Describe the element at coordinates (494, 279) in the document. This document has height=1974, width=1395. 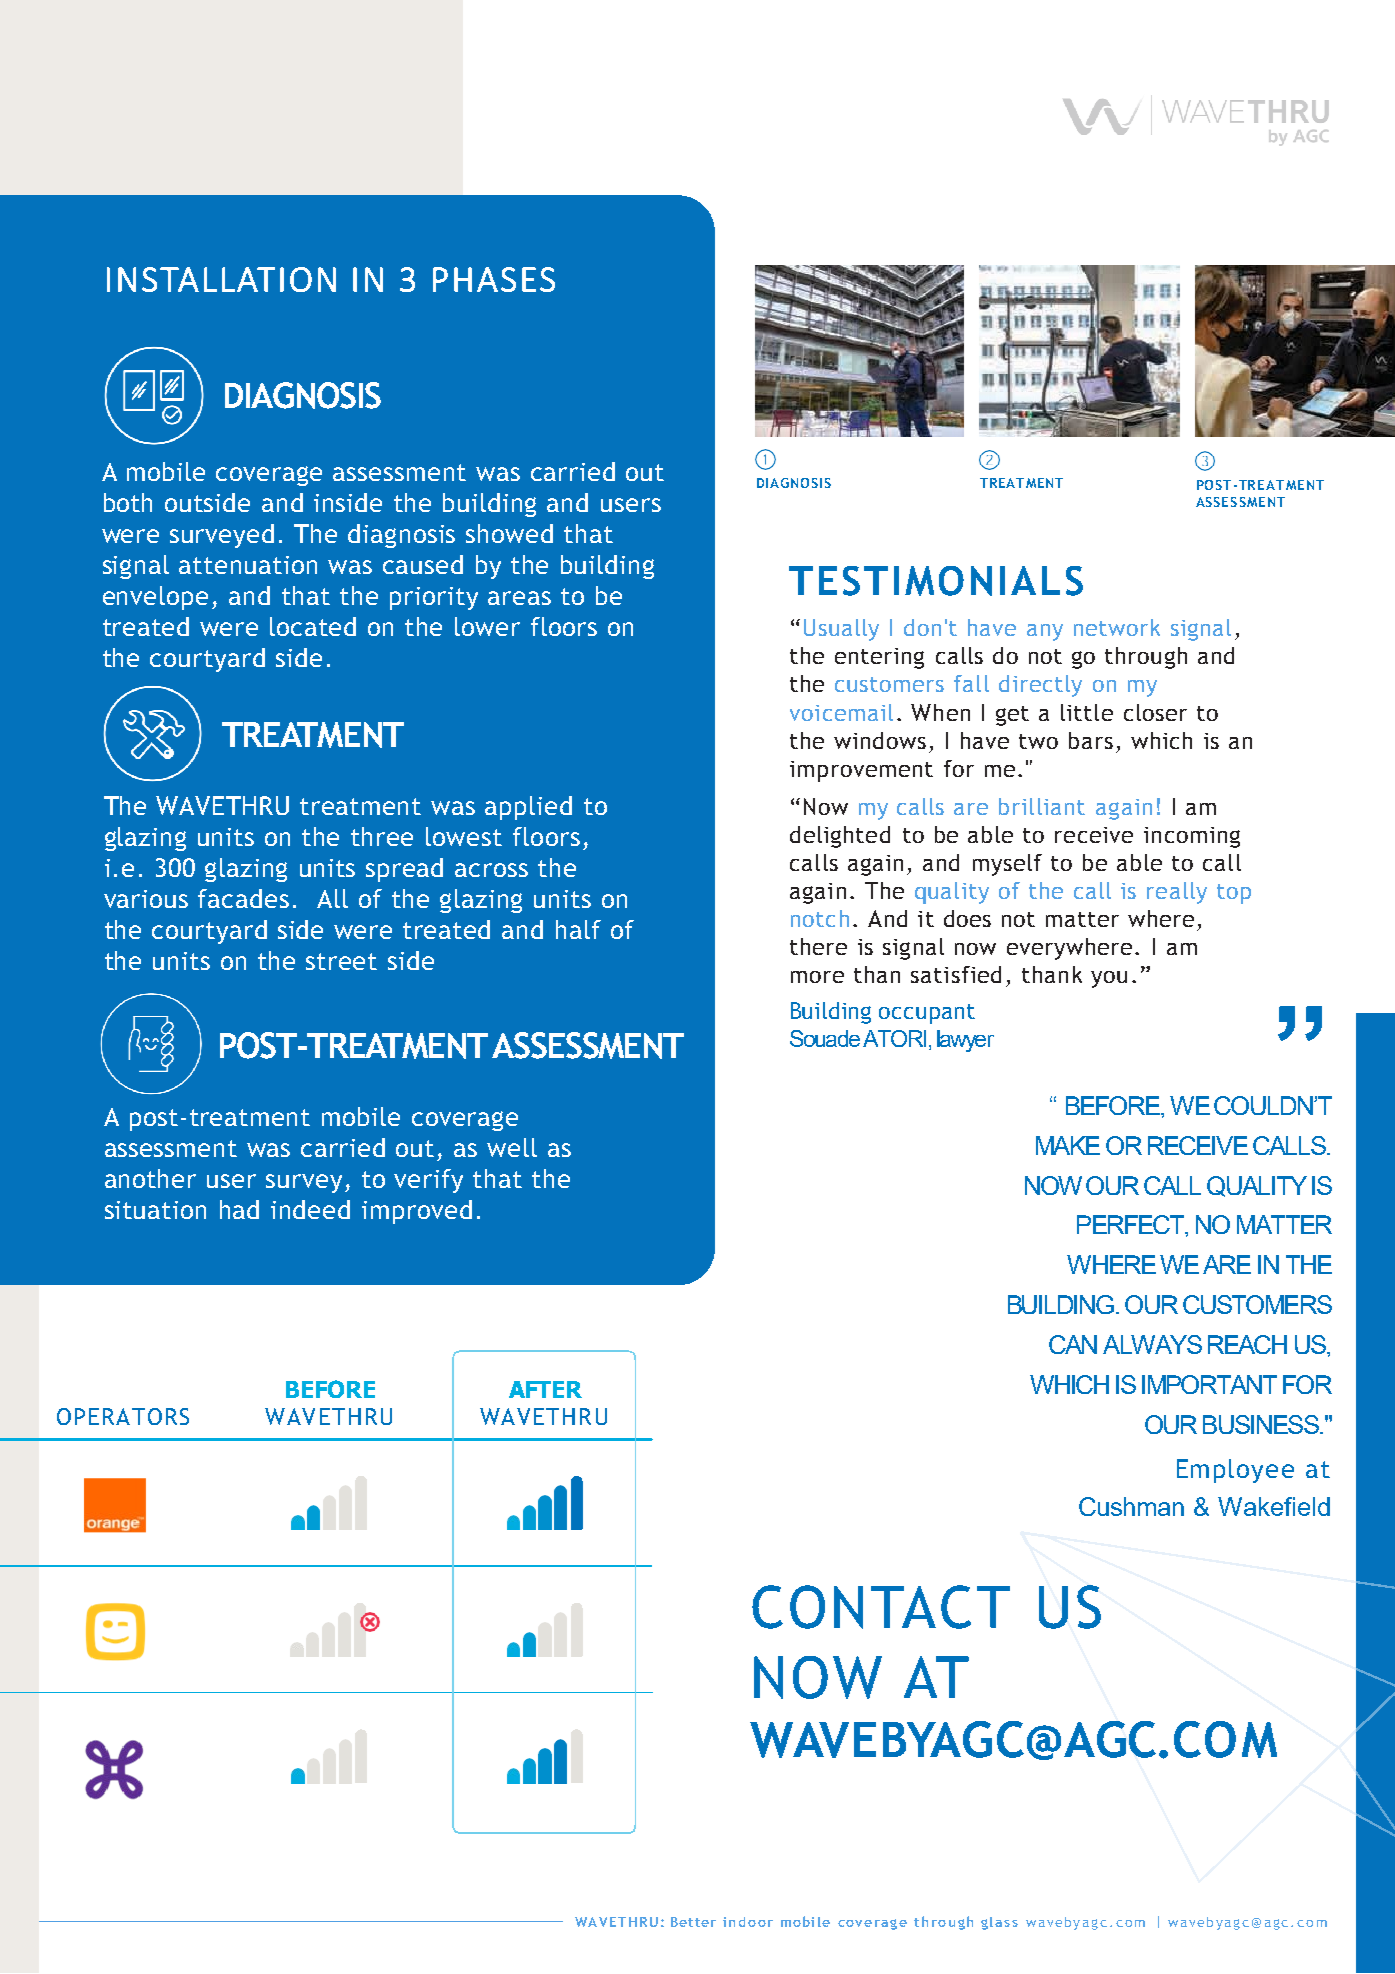
I see `PHASES` at that location.
